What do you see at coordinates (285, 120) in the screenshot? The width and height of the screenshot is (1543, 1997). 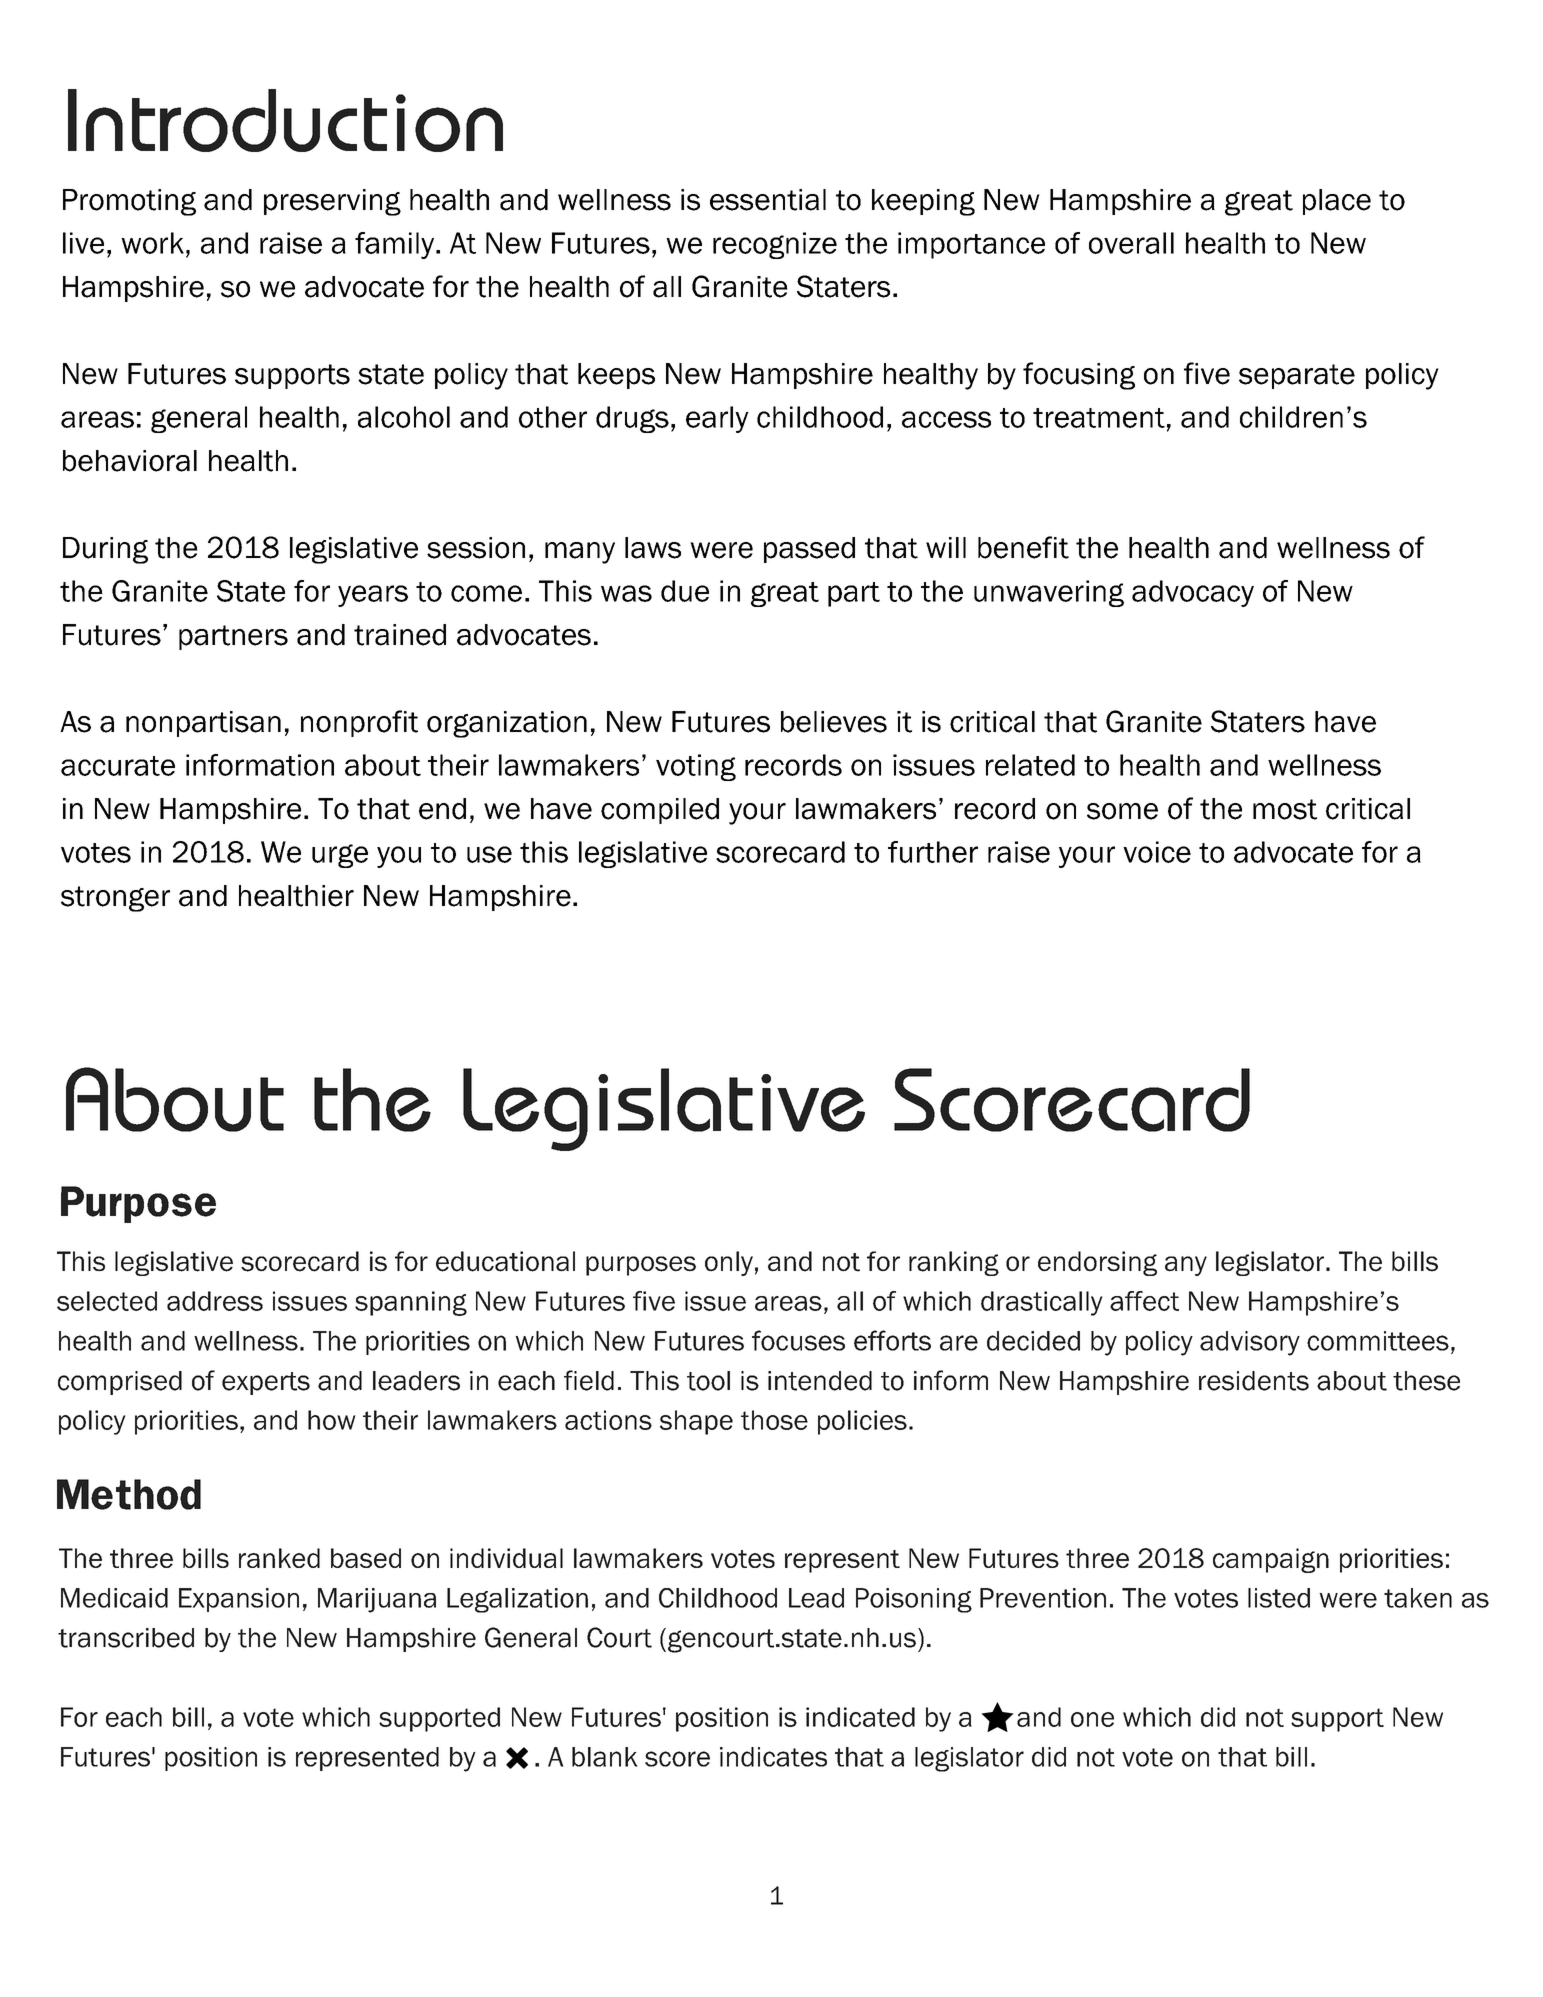 I see `Introduction` at bounding box center [285, 120].
